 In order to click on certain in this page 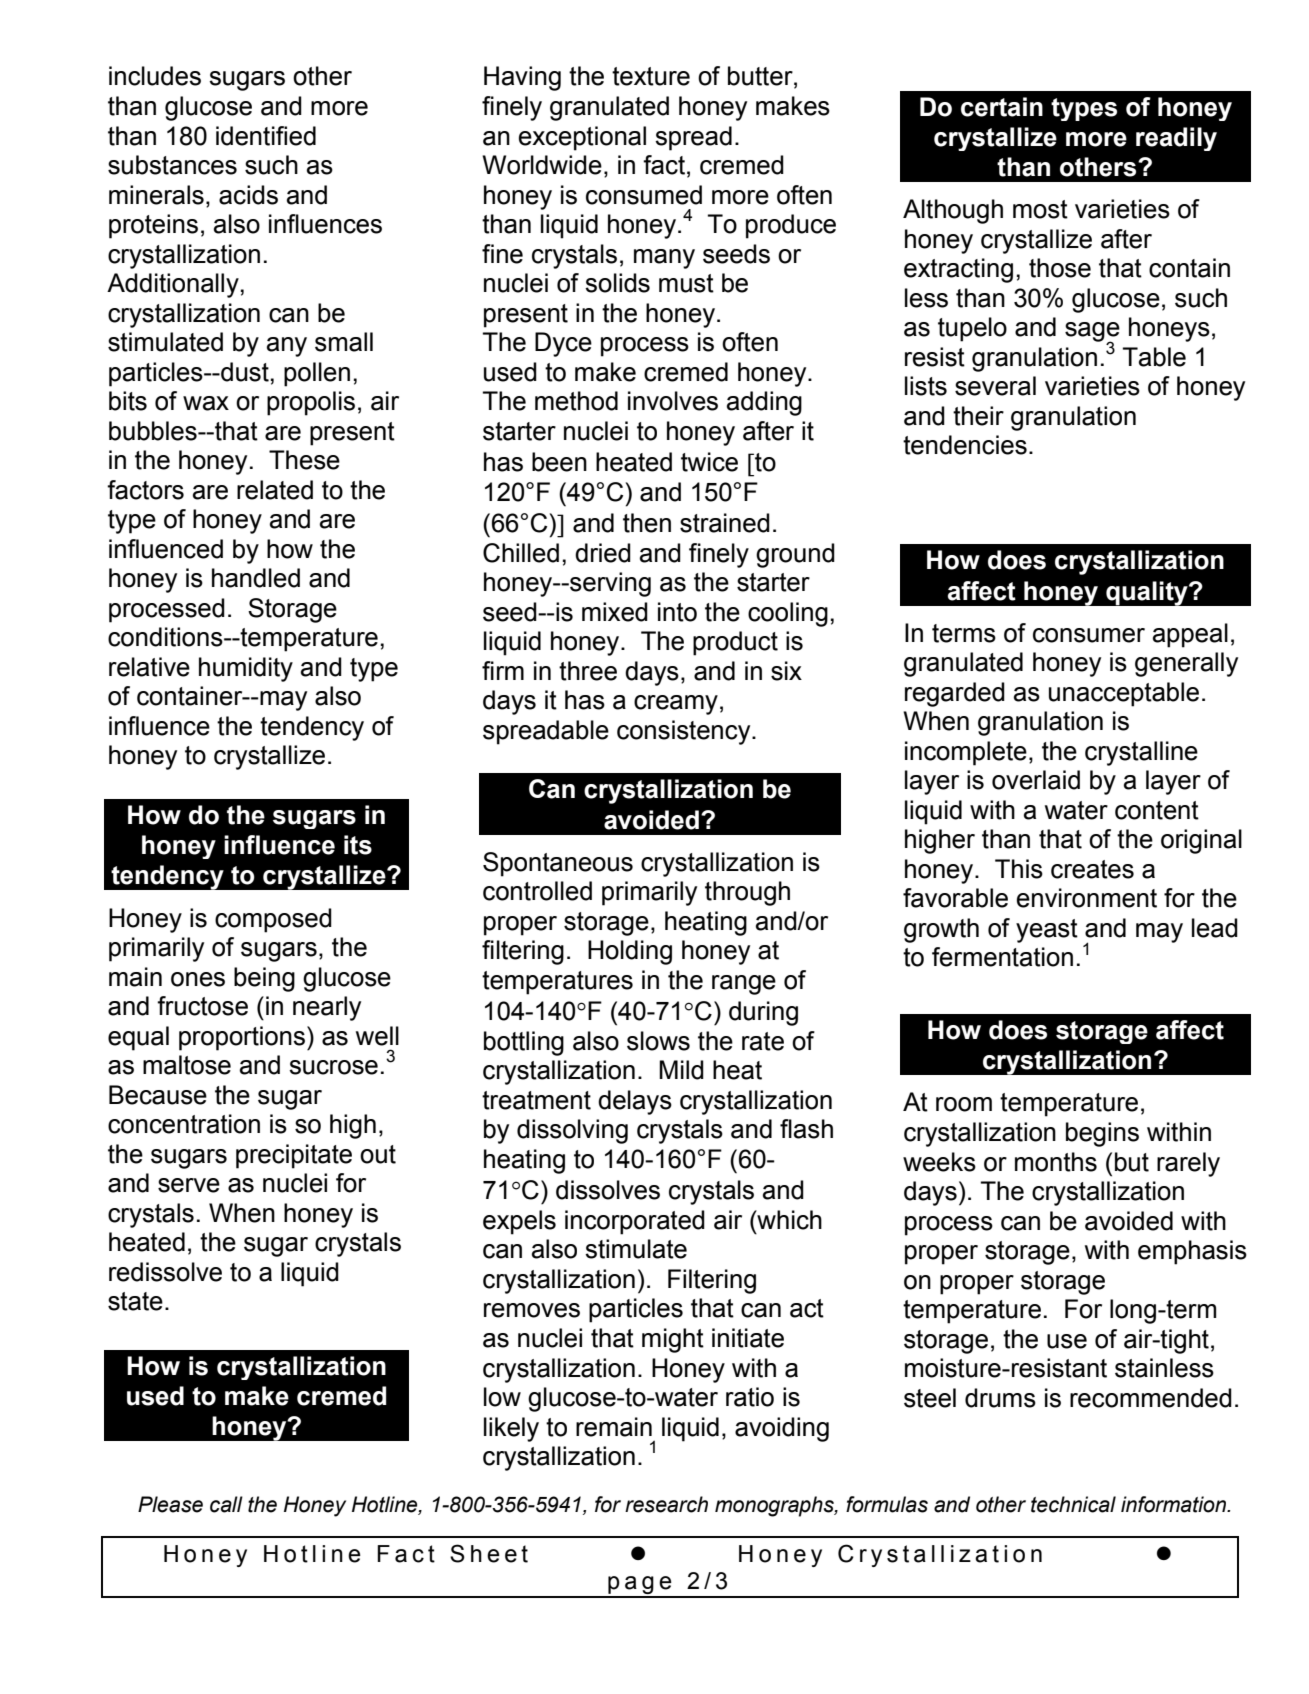, I will do `click(1002, 107)`.
